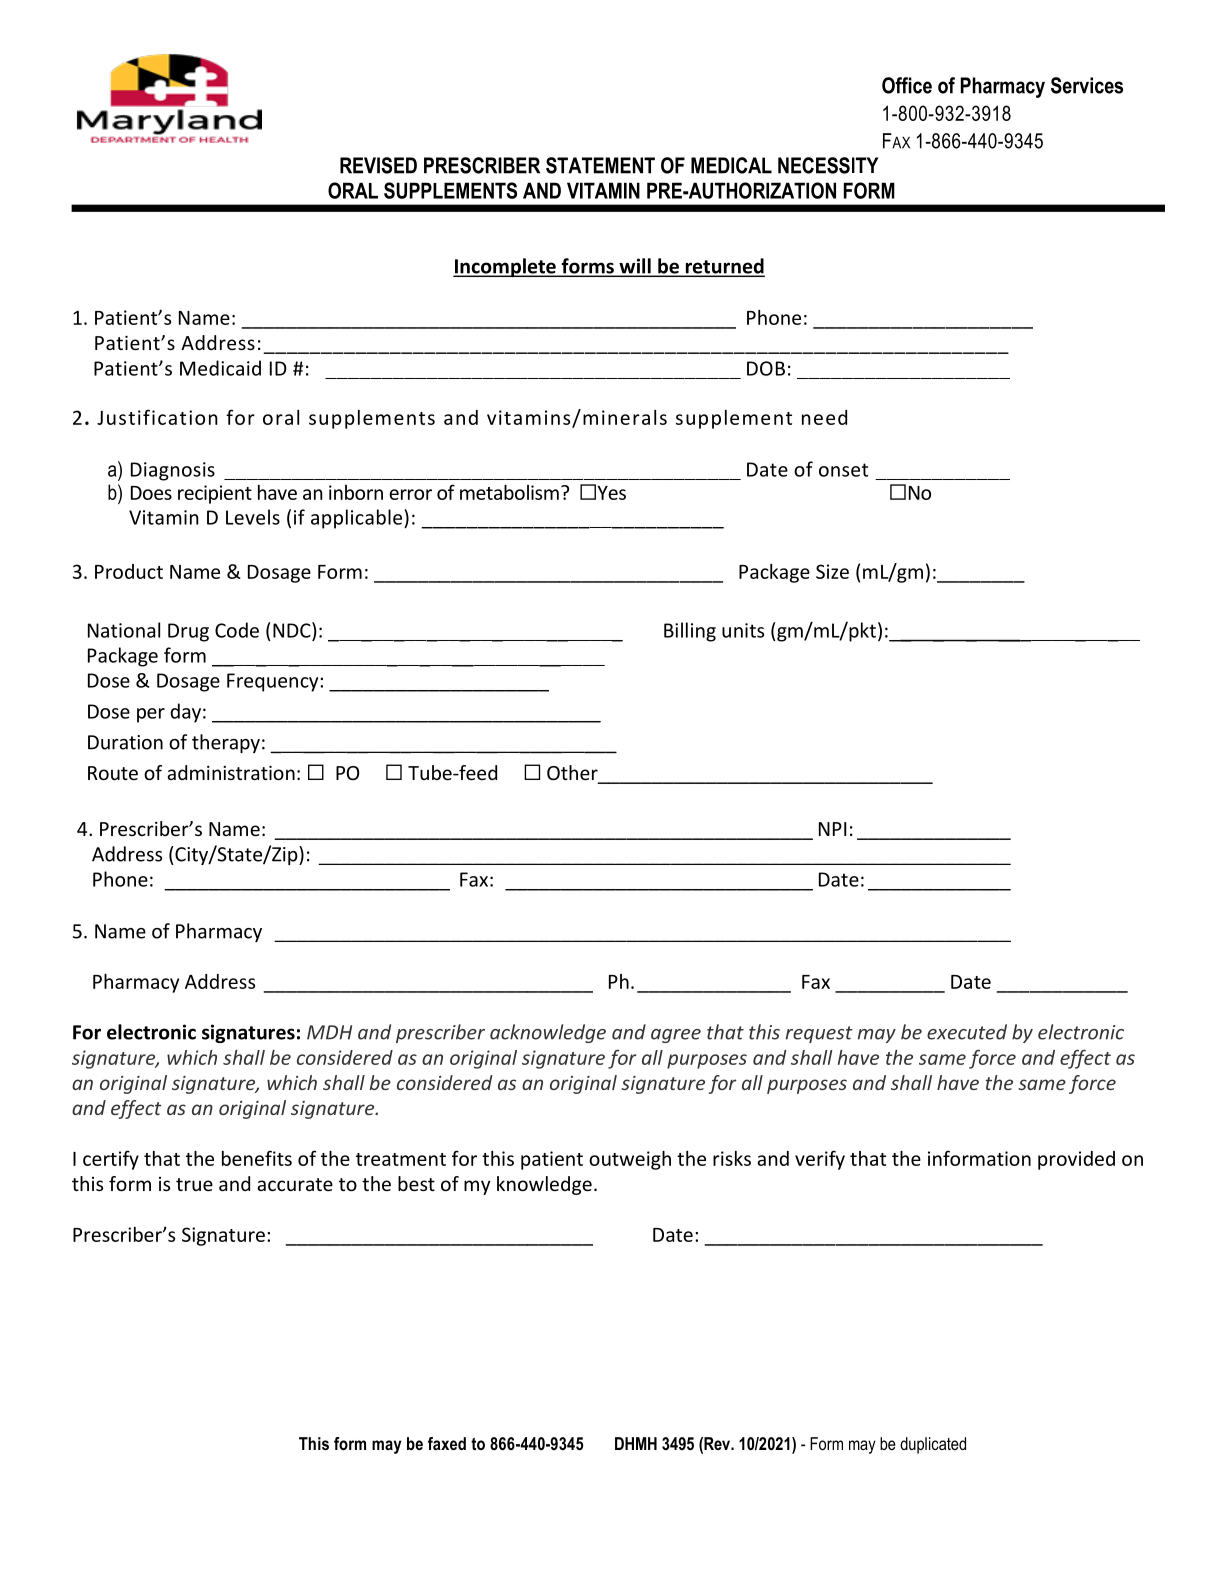 This screenshot has width=1218, height=1576. I want to click on MDH, so click(329, 1032).
